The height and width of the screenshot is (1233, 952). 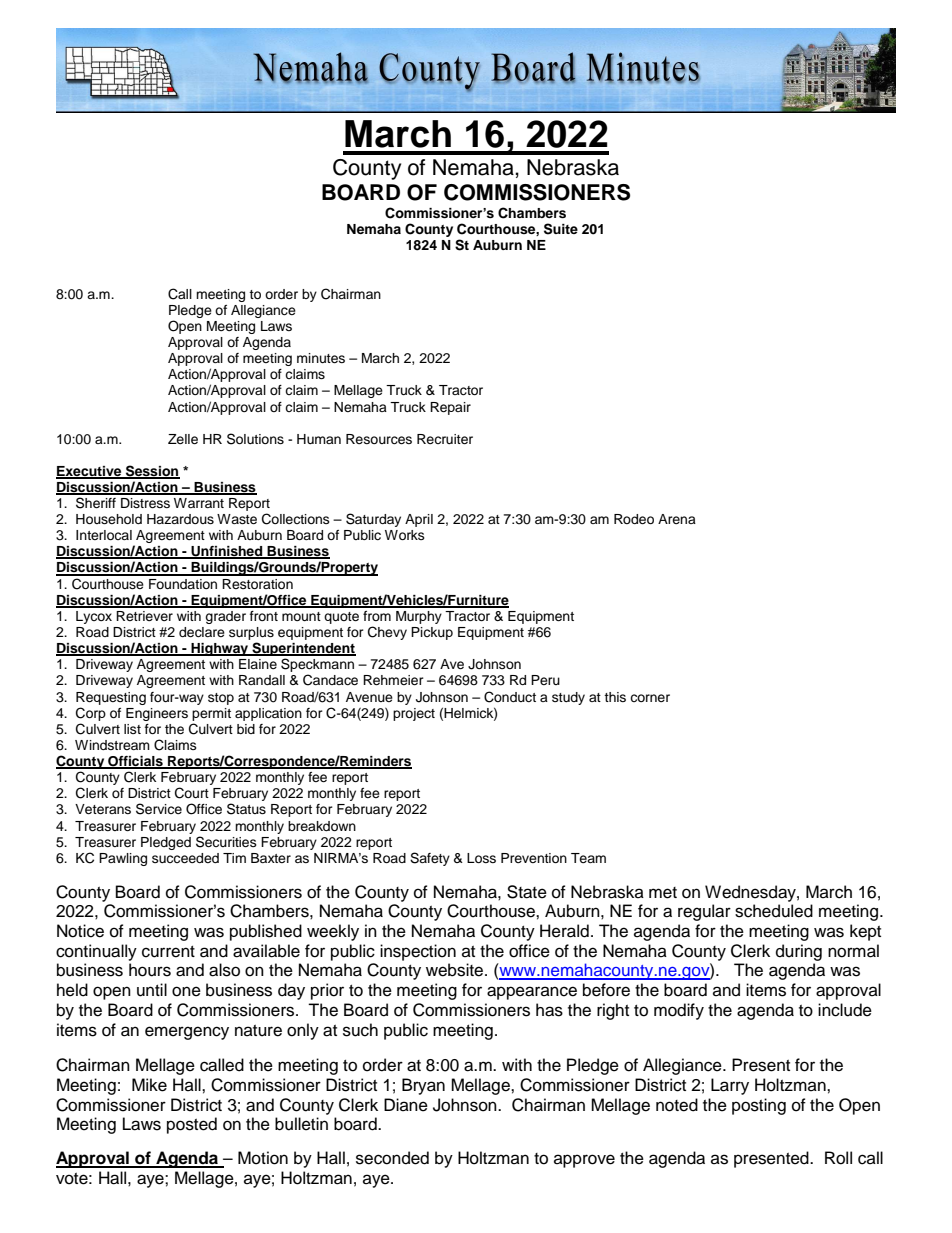 I want to click on Arena, so click(x=677, y=519).
